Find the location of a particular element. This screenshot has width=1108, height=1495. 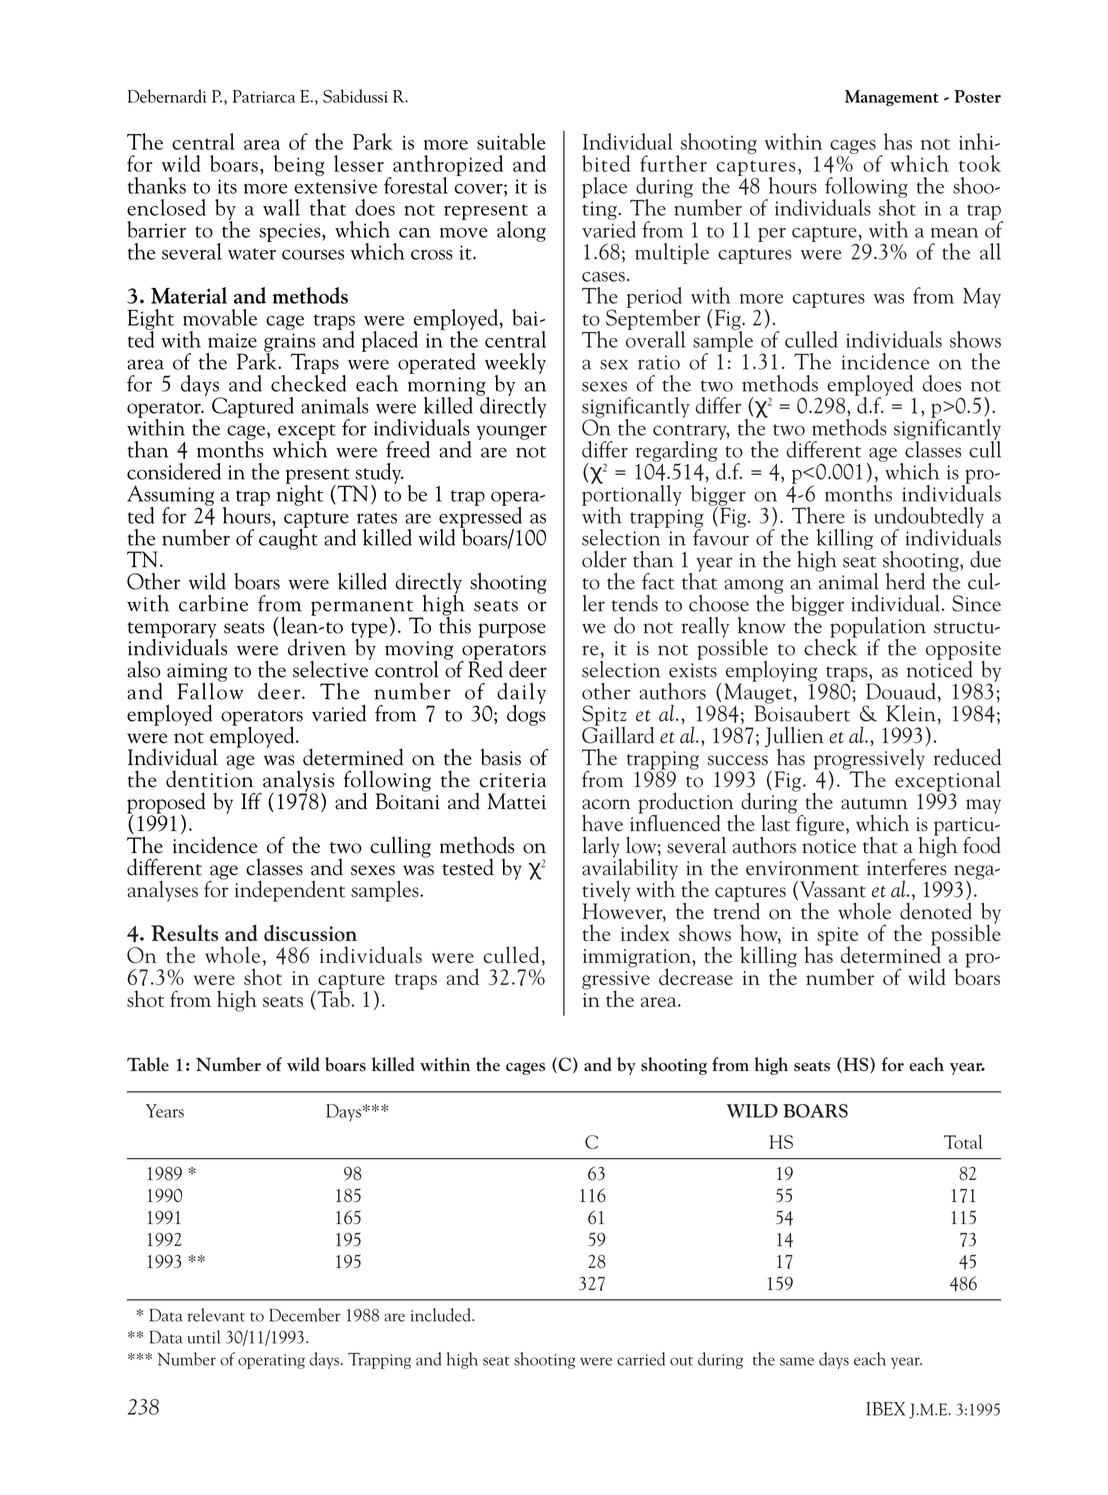

Management is located at coordinates (892, 98).
